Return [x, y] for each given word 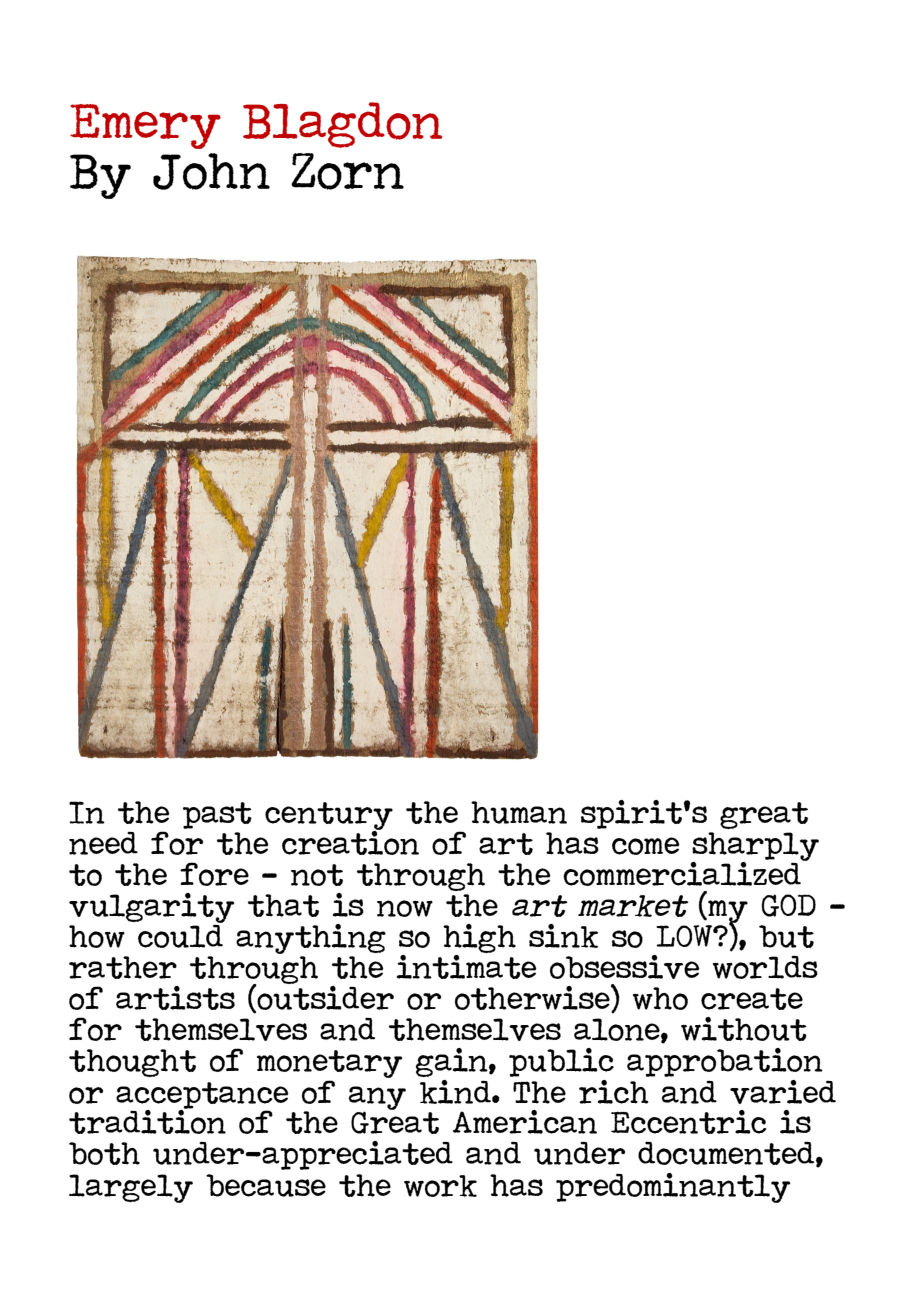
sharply [755, 847]
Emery [145, 126]
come [646, 846]
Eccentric [688, 1122]
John [211, 171]
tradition [147, 1121]
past [217, 815]
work [440, 1186]
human [519, 812]
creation [350, 841]
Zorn [347, 171]
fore [214, 874]
